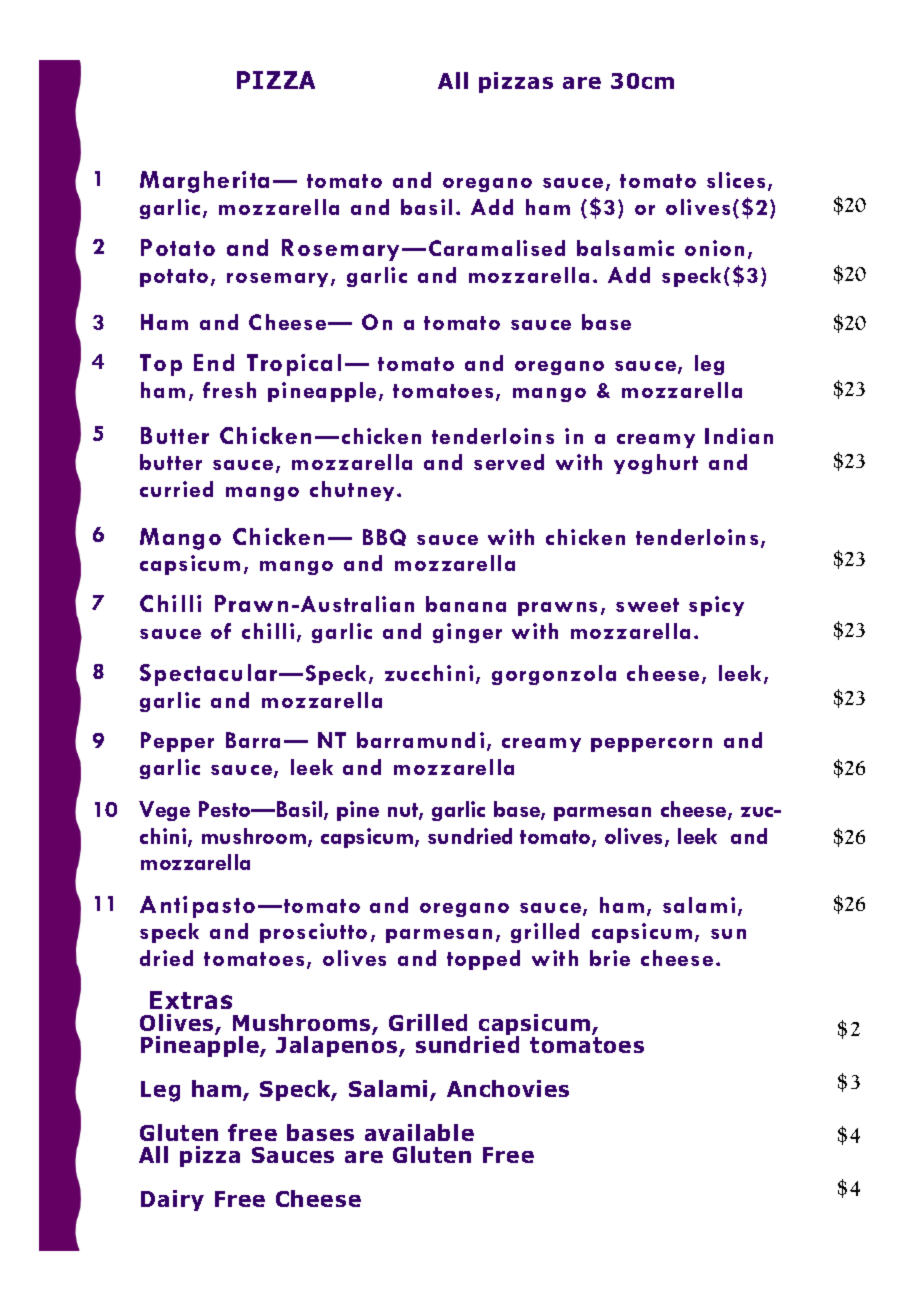 Image resolution: width=924 pixels, height=1311 pixels. Describe the element at coordinates (656, 464) in the page. I see `yoghurt` at that location.
